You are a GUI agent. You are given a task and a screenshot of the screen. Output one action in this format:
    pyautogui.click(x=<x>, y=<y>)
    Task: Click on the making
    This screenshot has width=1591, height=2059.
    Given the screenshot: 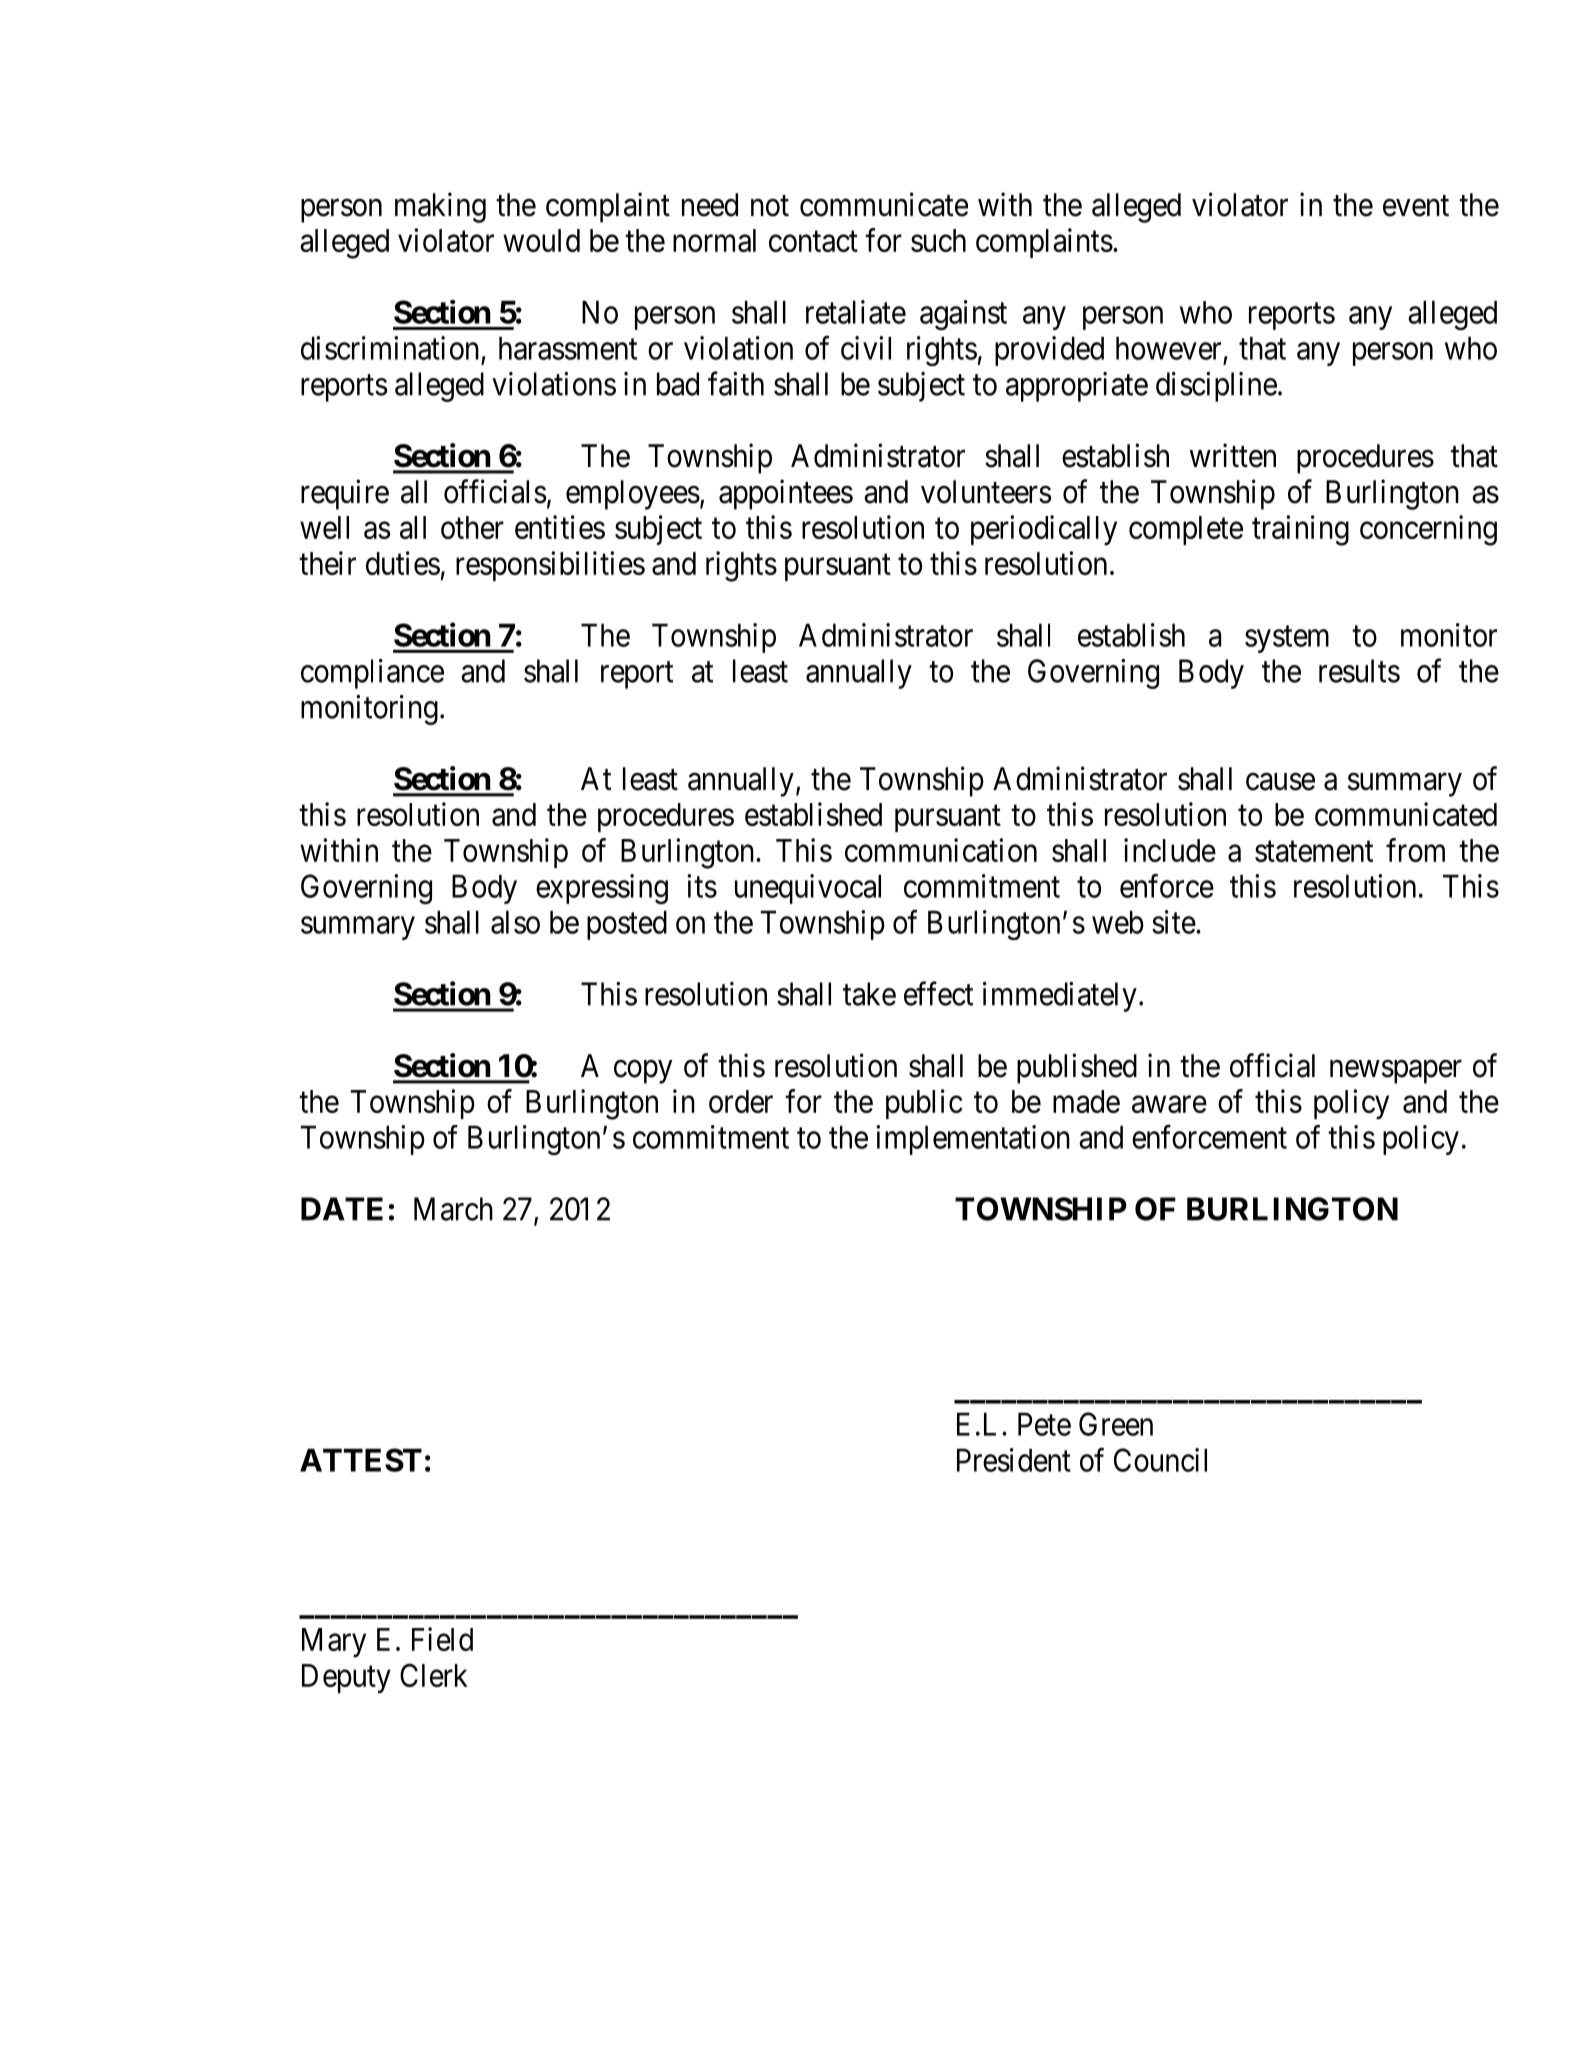 What is the action you would take?
    pyautogui.click(x=440, y=207)
